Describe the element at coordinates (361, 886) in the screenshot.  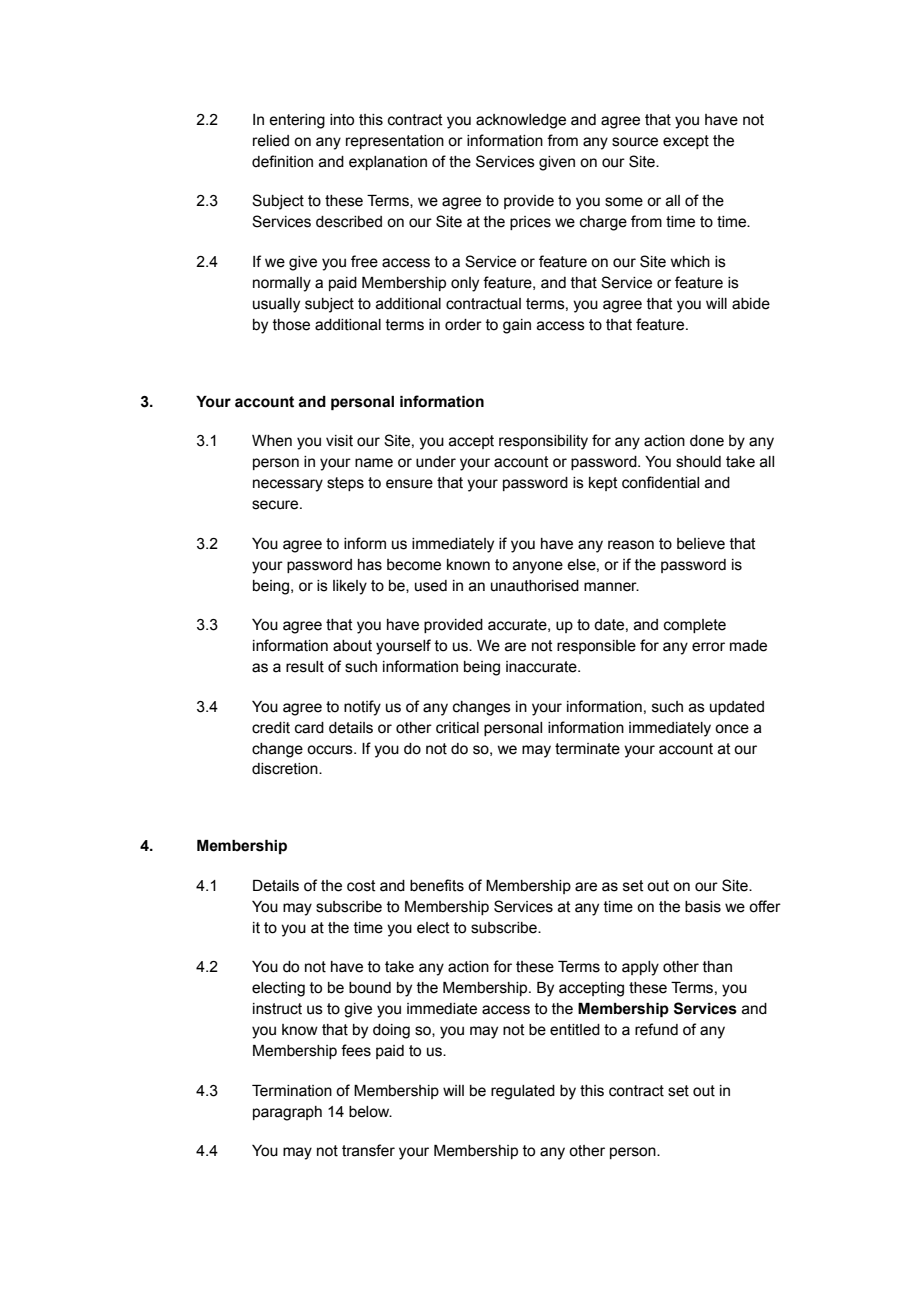
I see `cost` at that location.
